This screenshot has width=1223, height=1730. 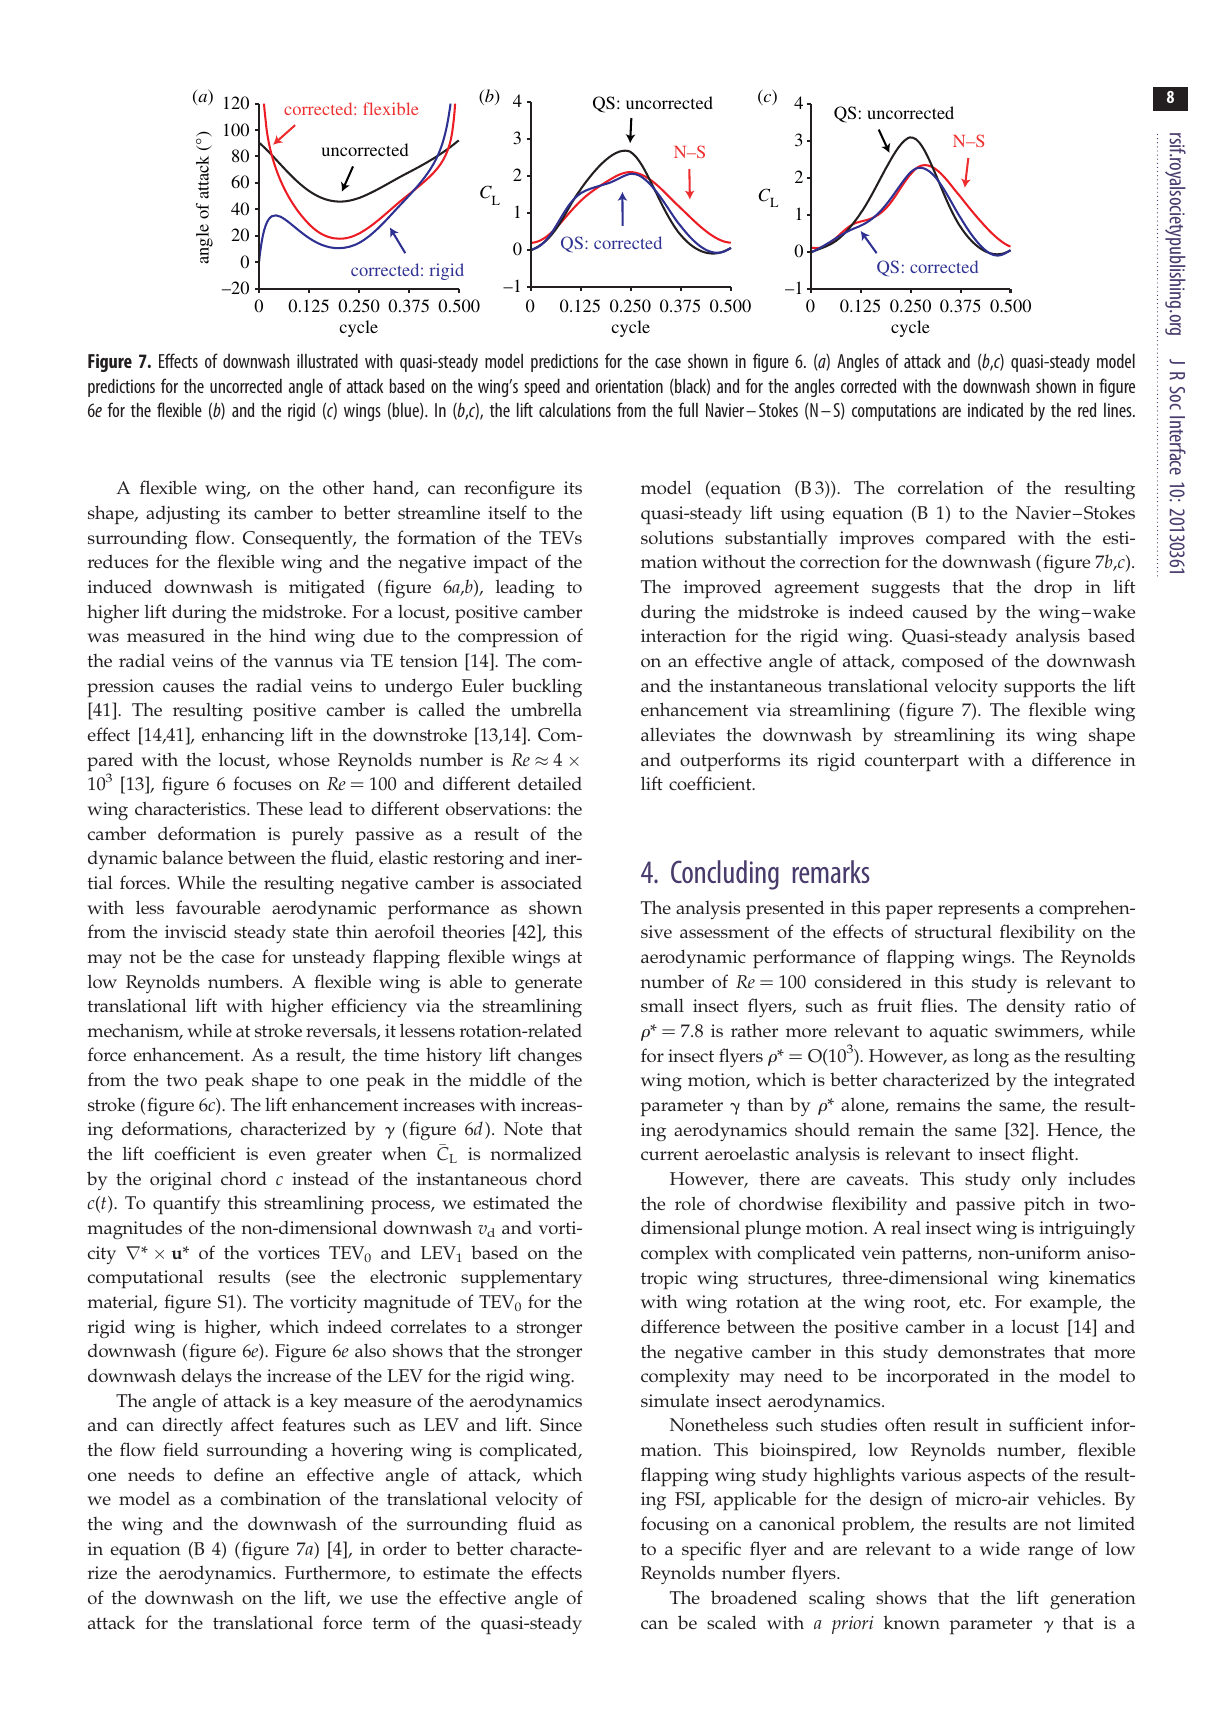 What do you see at coordinates (662, 1005) in the screenshot?
I see `small` at bounding box center [662, 1005].
